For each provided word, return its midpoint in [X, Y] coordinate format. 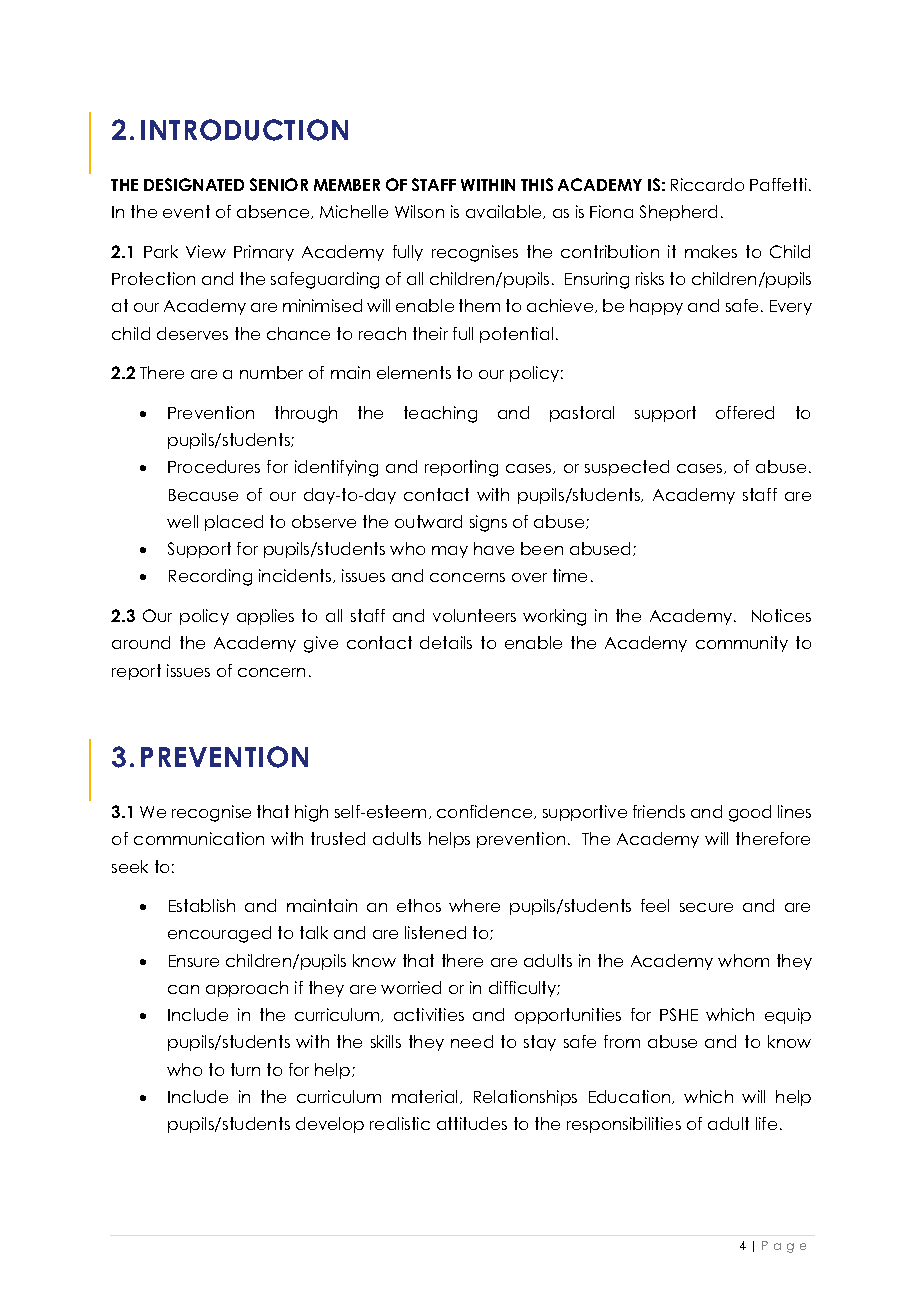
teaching [440, 414]
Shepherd [678, 213]
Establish [202, 905]
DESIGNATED [194, 184]
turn [245, 1069]
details [446, 642]
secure [706, 907]
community [742, 644]
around [141, 642]
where [474, 905]
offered [745, 412]
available [505, 212]
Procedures [214, 466]
